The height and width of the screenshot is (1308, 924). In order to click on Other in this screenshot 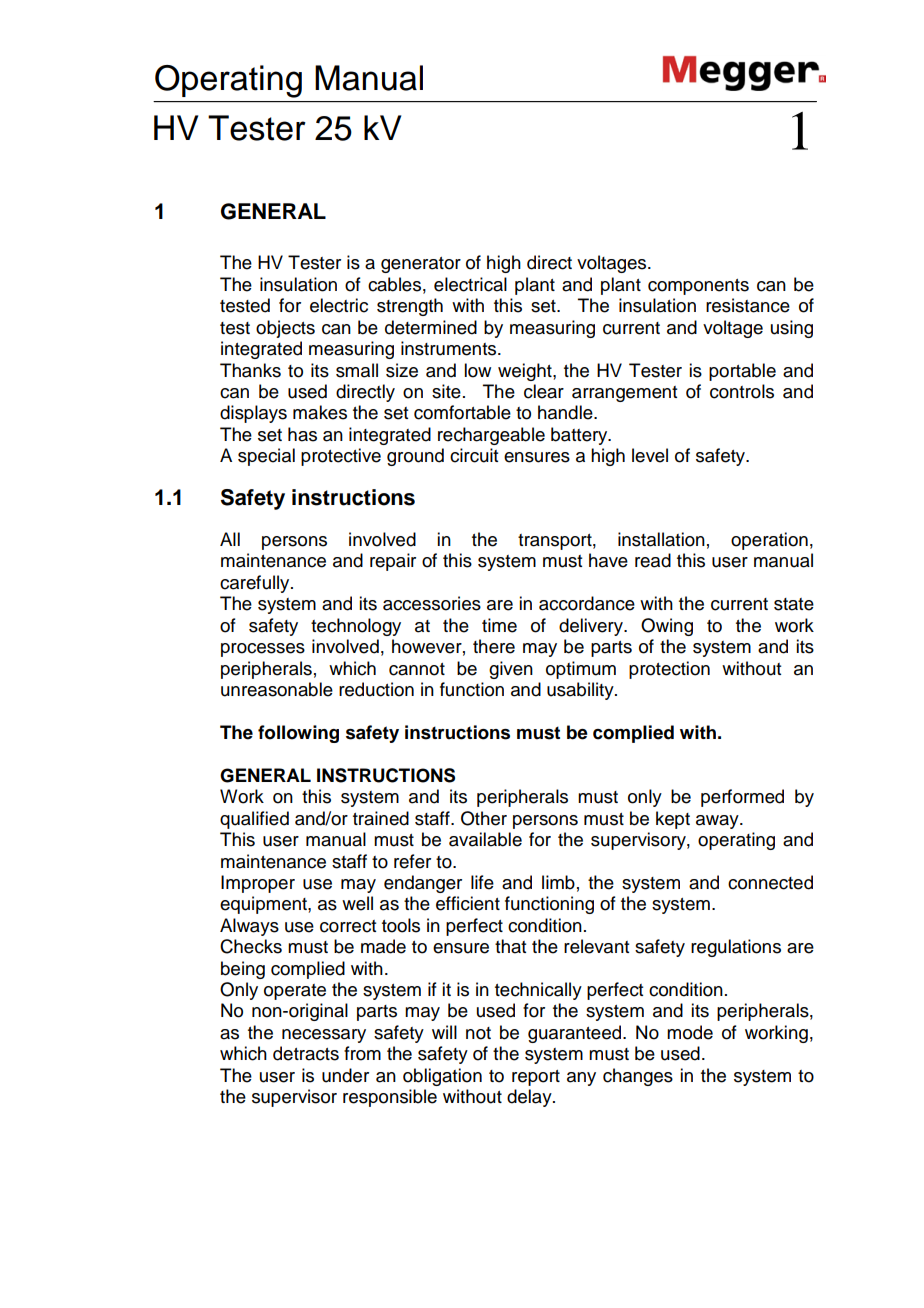, I will do `click(484, 818)`.
